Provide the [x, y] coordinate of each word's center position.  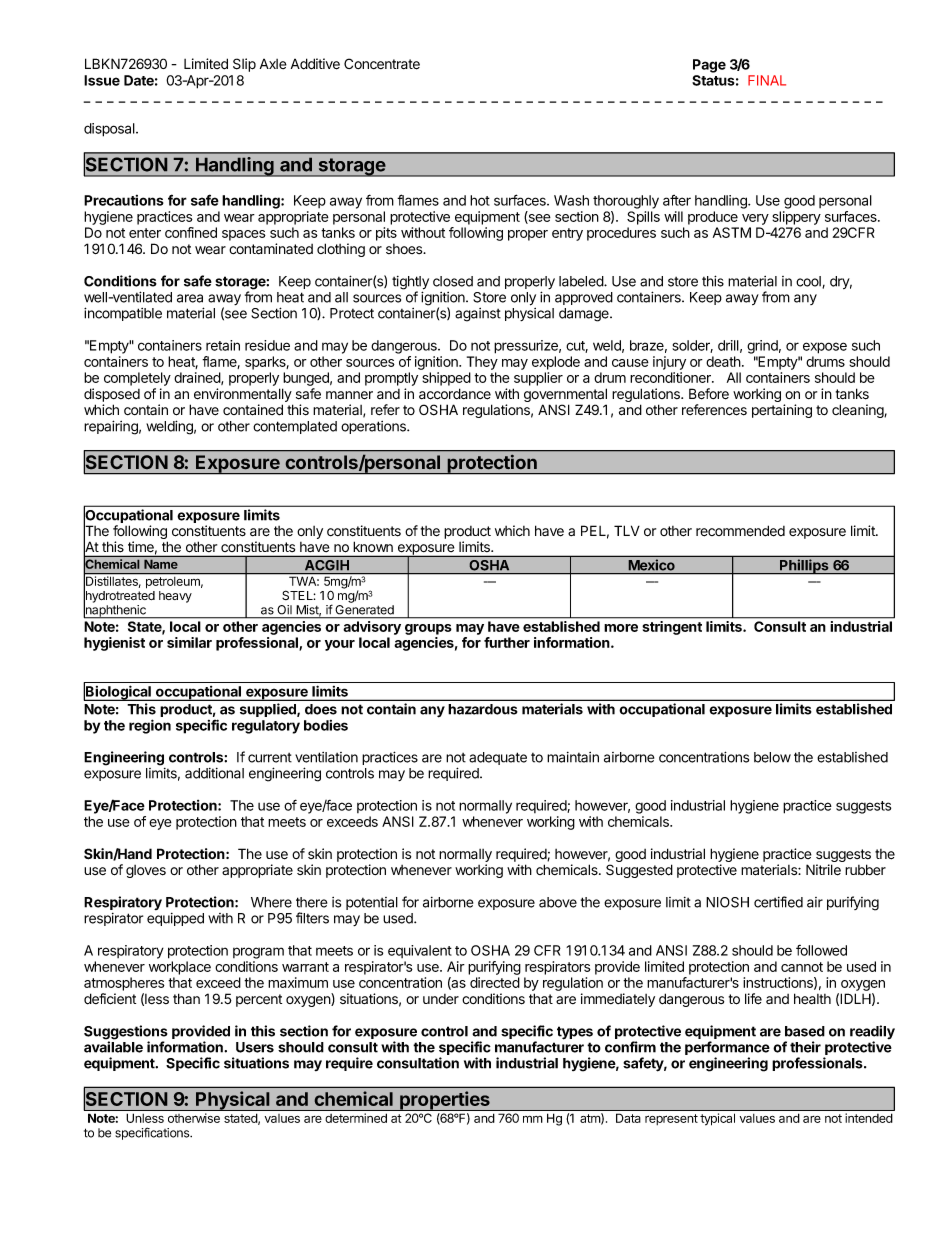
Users [255, 1047]
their [805, 1047]
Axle [273, 64]
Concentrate [382, 64]
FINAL [767, 80]
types [575, 1033]
